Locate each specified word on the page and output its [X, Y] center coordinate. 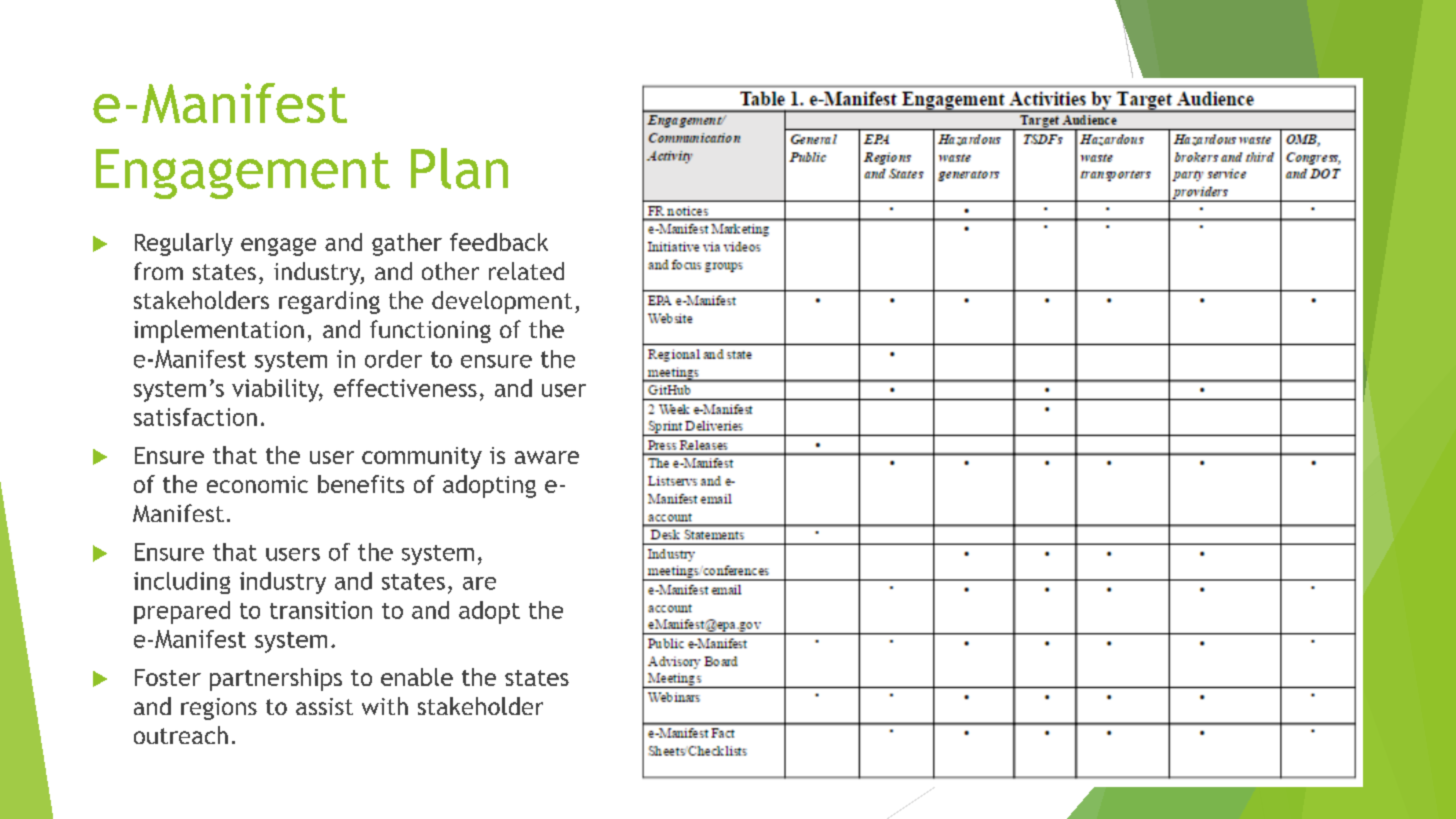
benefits [361, 484]
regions [219, 709]
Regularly [184, 244]
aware [547, 457]
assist [324, 706]
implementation [219, 331]
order [393, 359]
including [182, 583]
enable [417, 677]
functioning [430, 331]
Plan [459, 168]
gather [407, 244]
